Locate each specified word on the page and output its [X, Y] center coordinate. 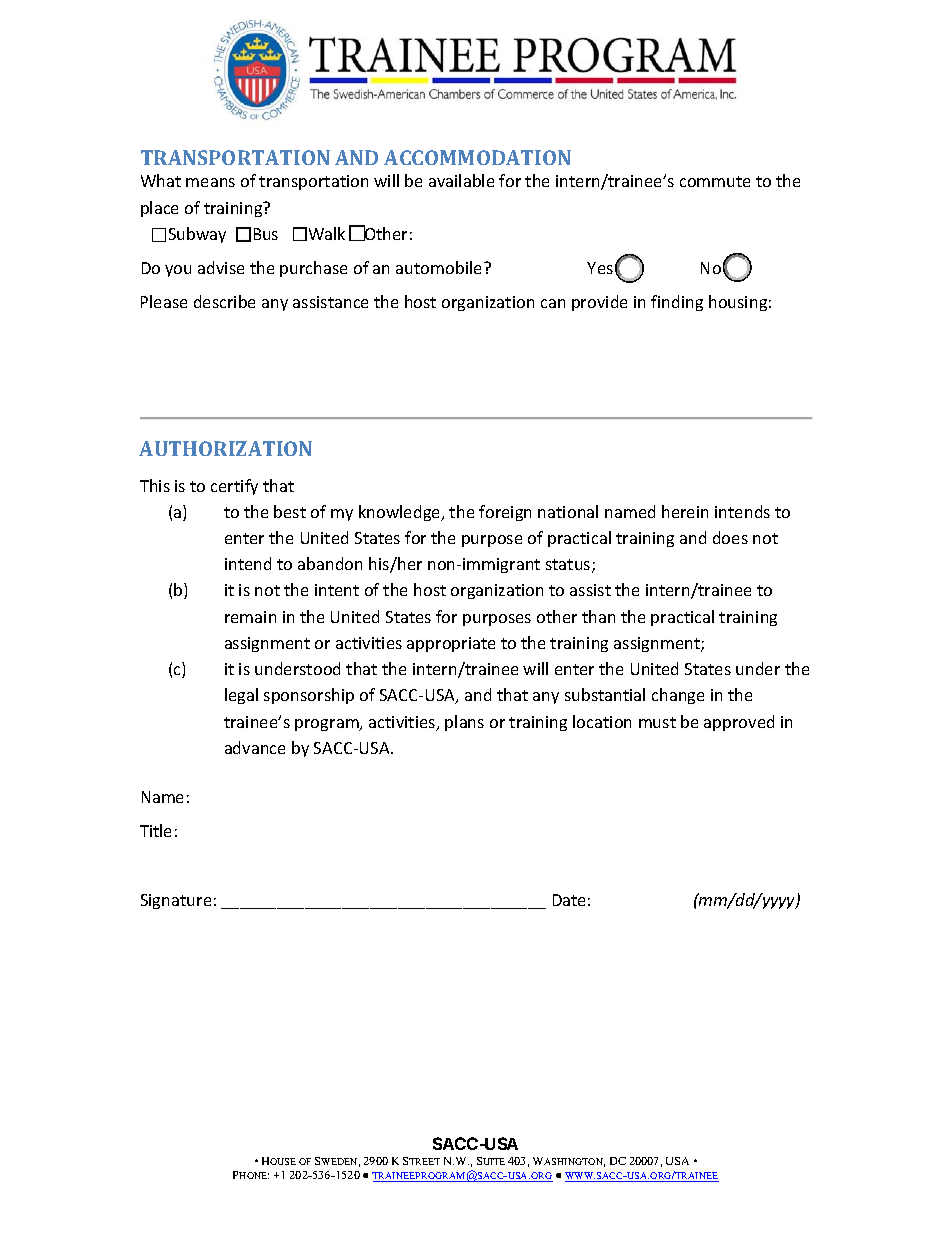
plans [464, 723]
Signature [176, 901]
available [461, 180]
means [210, 182]
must [657, 722]
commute [715, 181]
